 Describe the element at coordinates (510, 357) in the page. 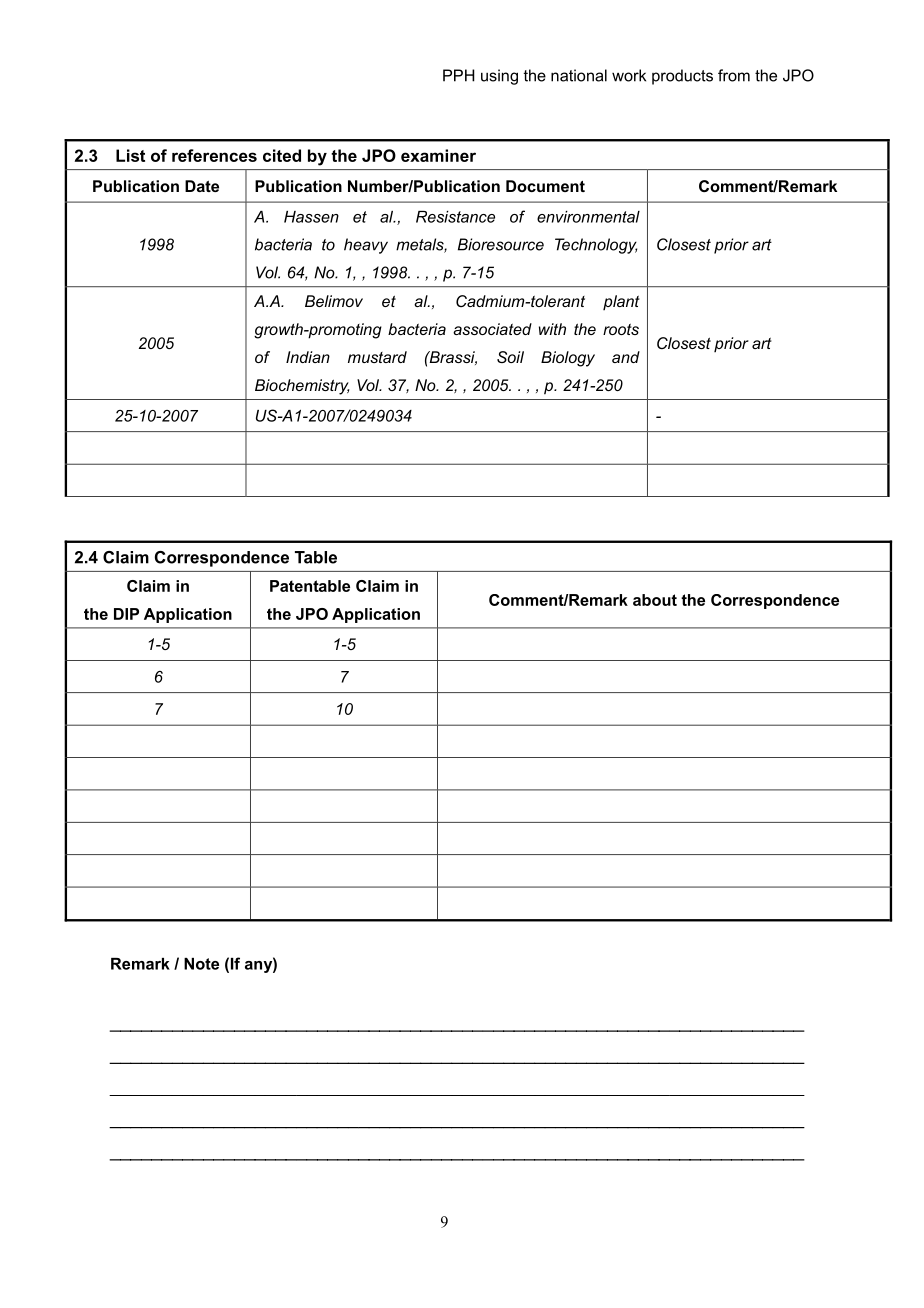

I see `Soil` at that location.
